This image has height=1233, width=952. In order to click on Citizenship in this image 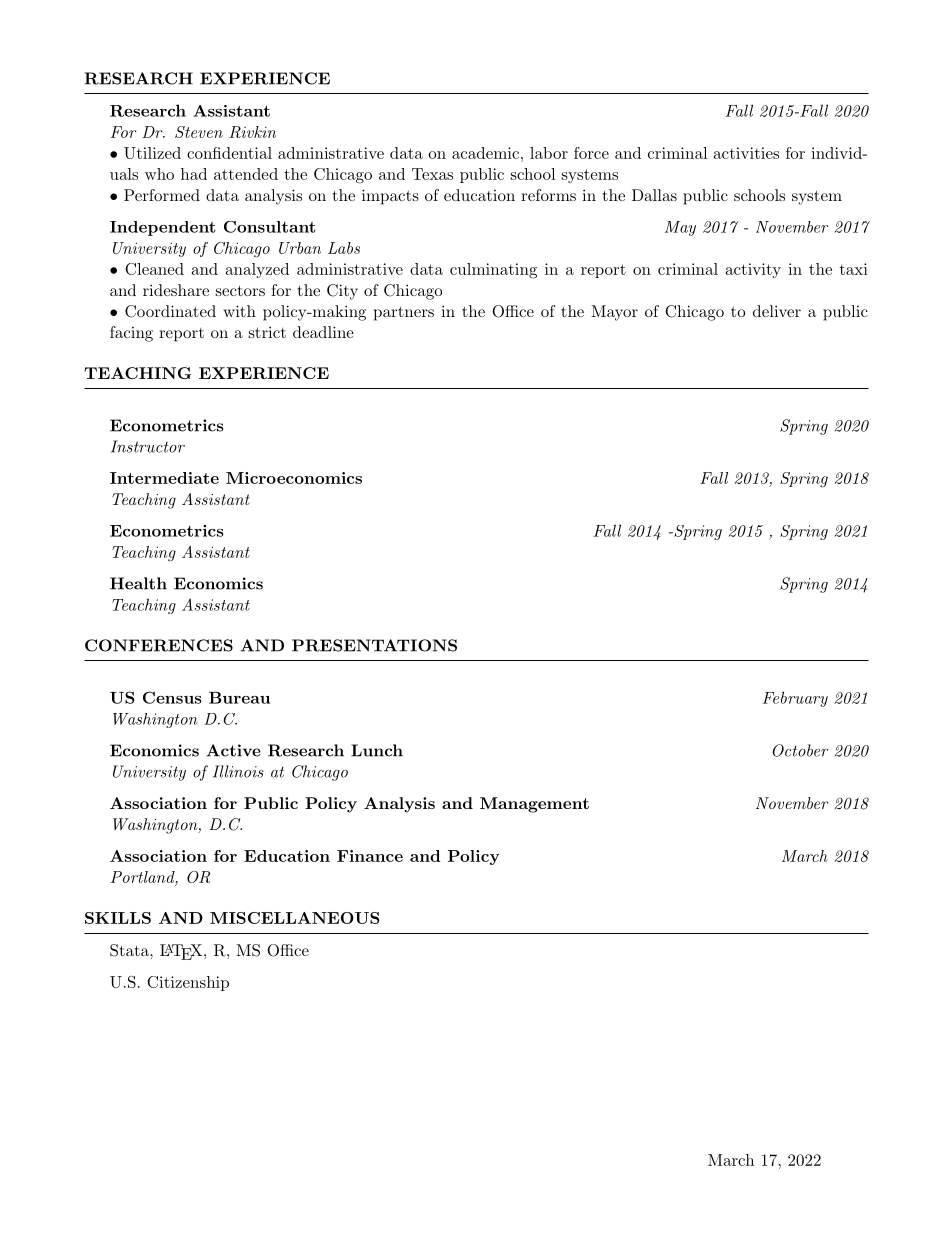, I will do `click(188, 983)`.
